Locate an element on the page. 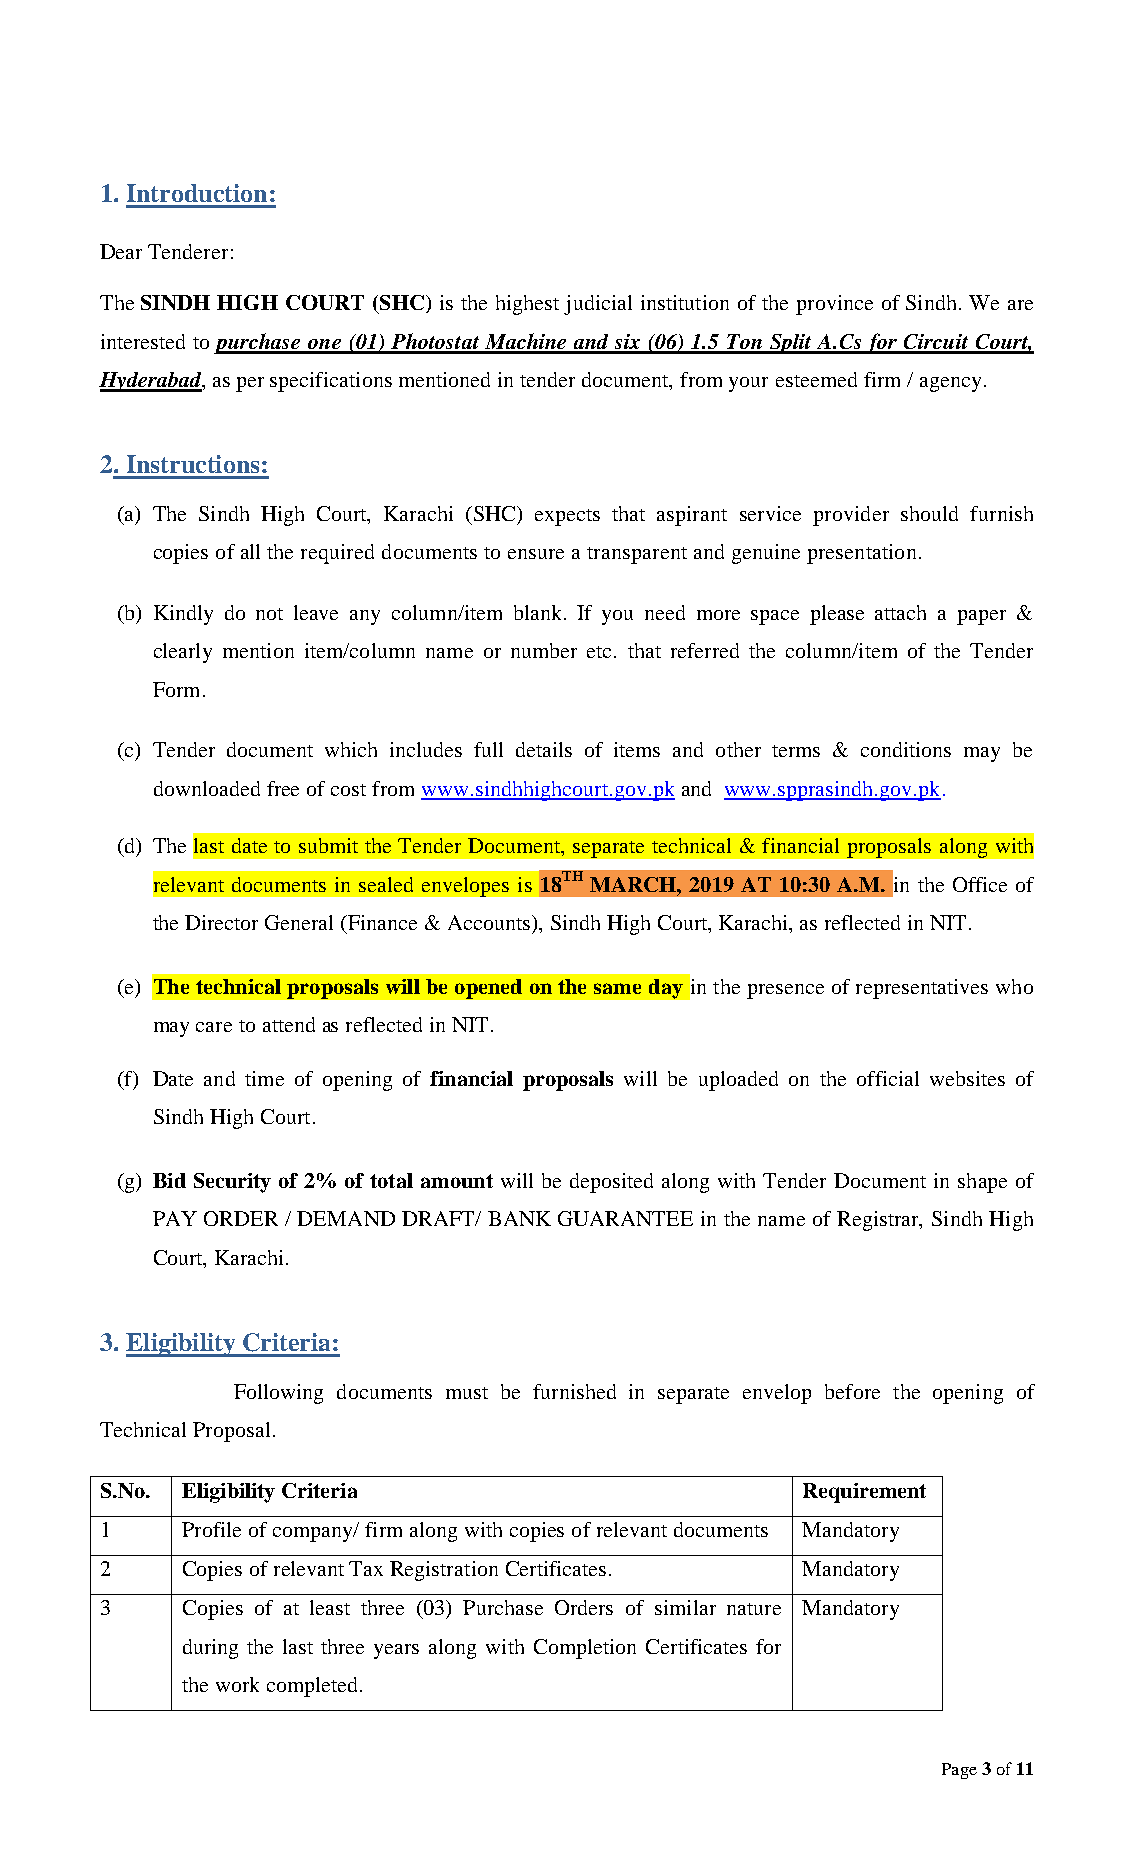  MARCH is located at coordinates (634, 884).
